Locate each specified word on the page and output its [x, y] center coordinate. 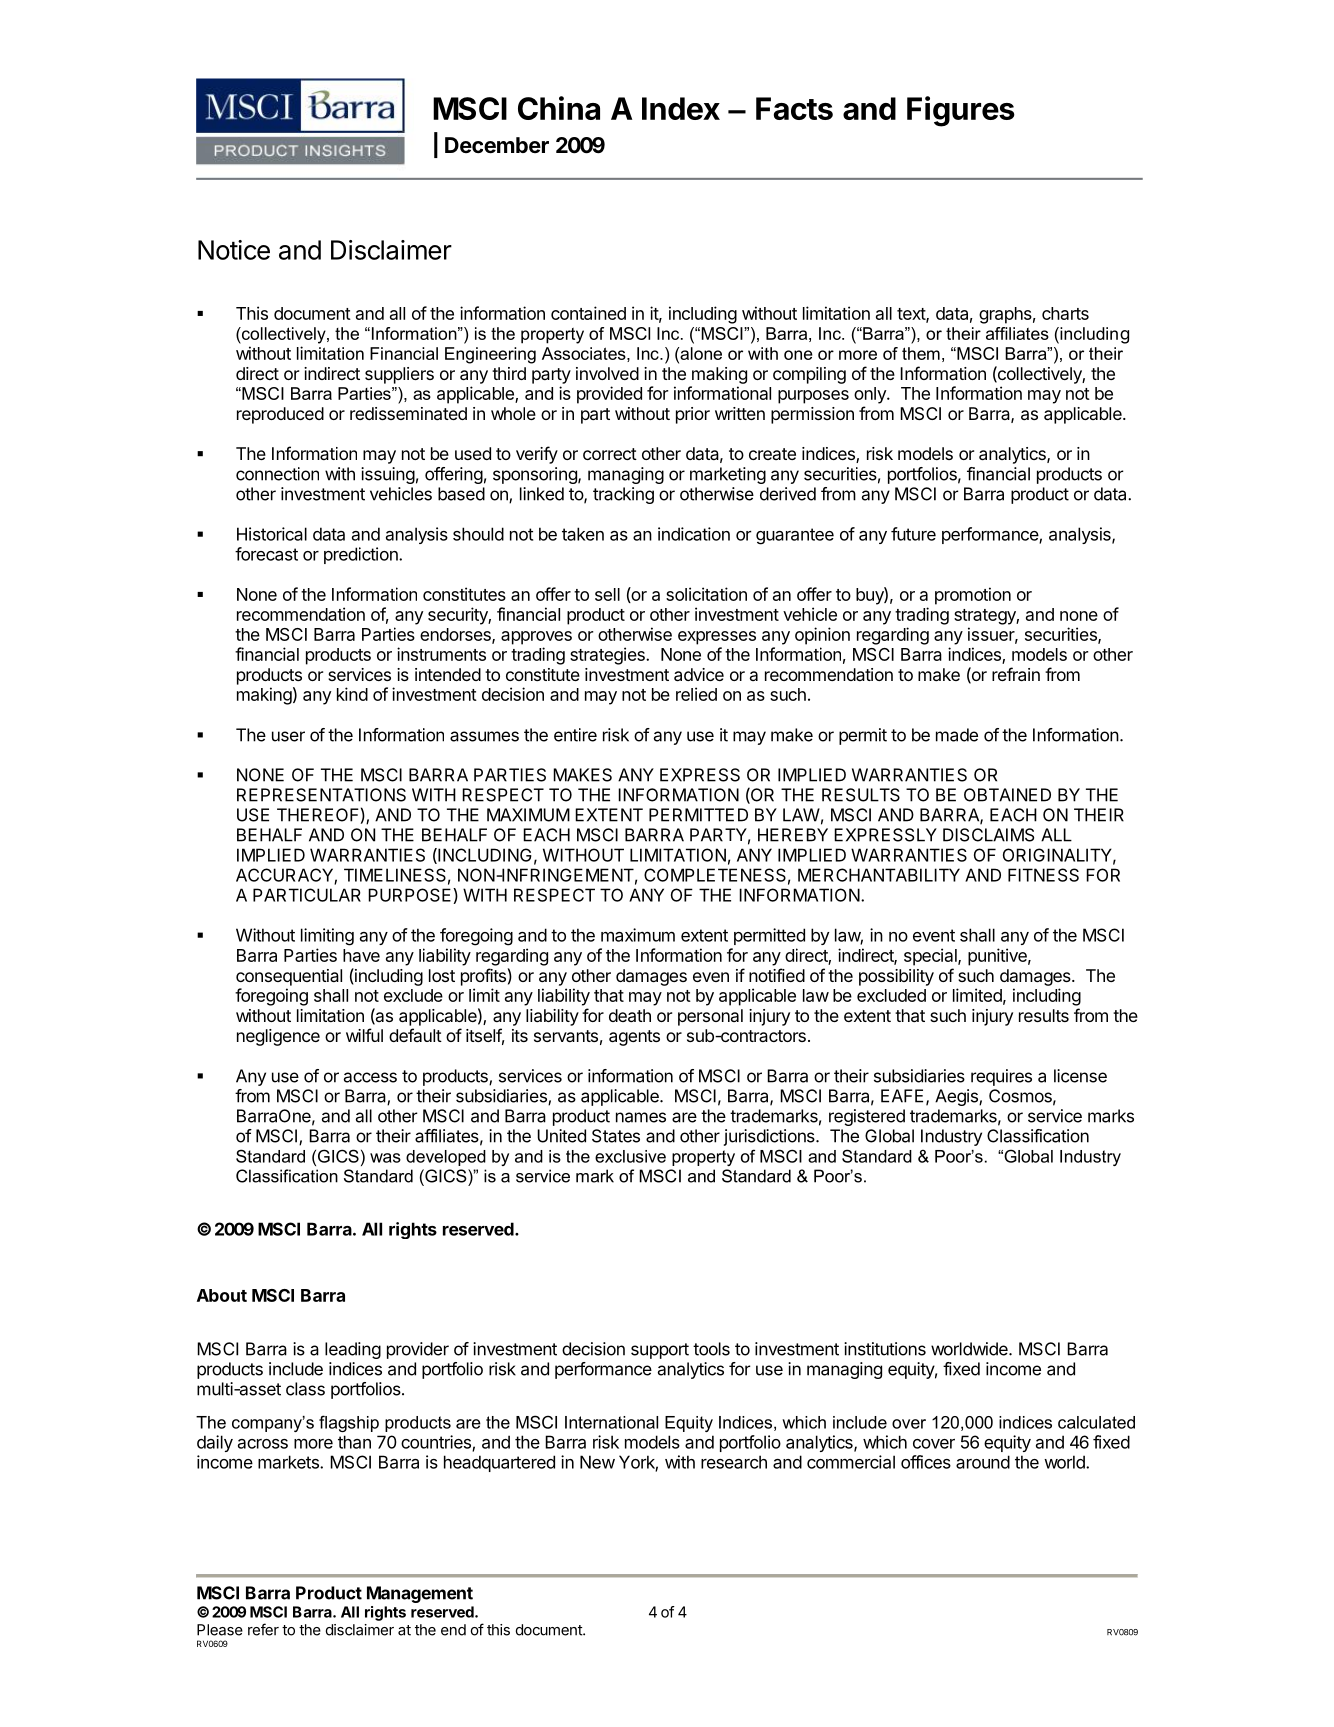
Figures [961, 111]
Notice [234, 250]
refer [263, 1629]
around [983, 1462]
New [597, 1462]
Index [681, 108]
